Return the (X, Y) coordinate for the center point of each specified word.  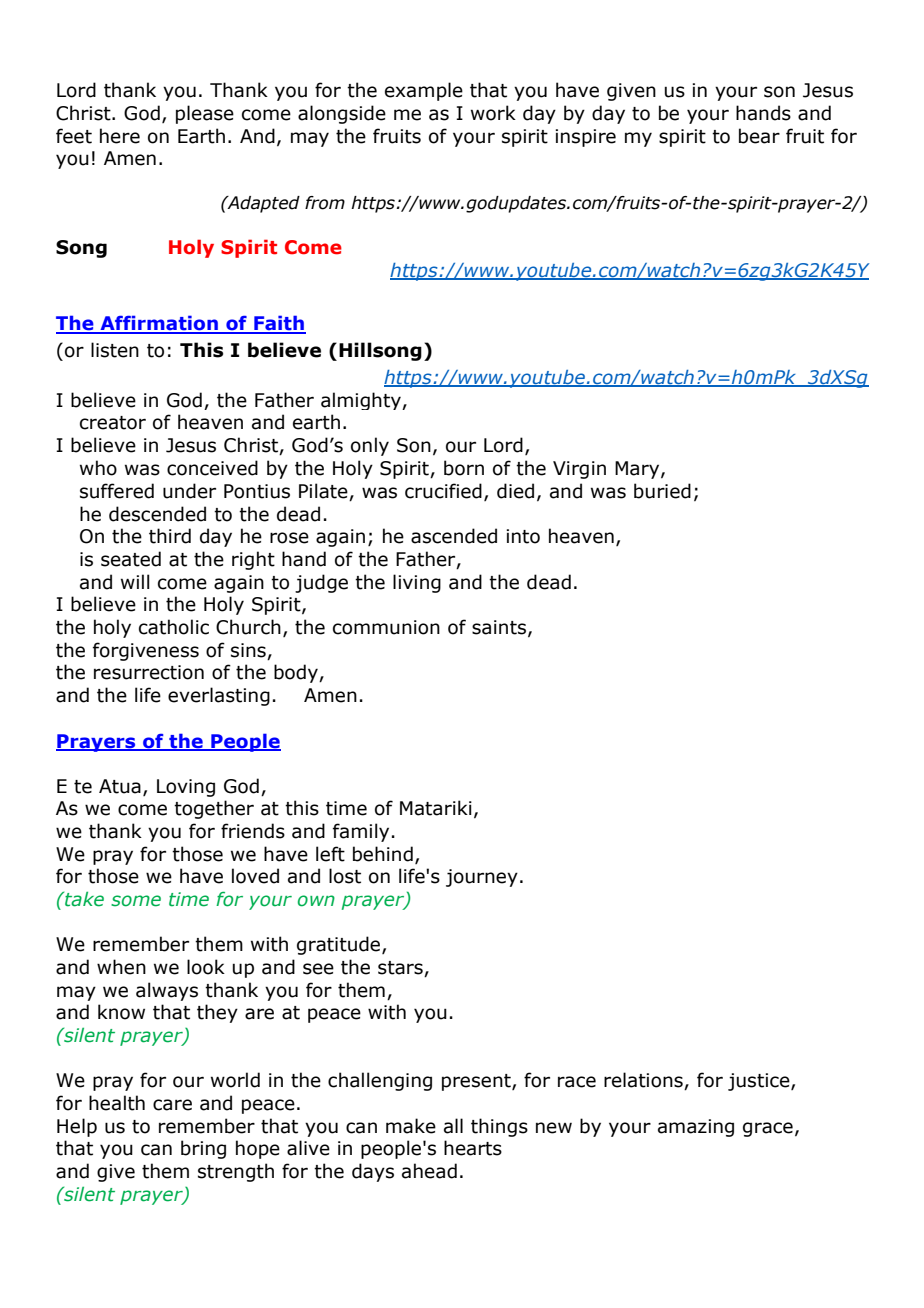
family (361, 832)
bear (759, 136)
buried (662, 491)
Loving (186, 788)
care (172, 1105)
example (424, 91)
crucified (443, 491)
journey (482, 878)
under (189, 491)
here (120, 136)
